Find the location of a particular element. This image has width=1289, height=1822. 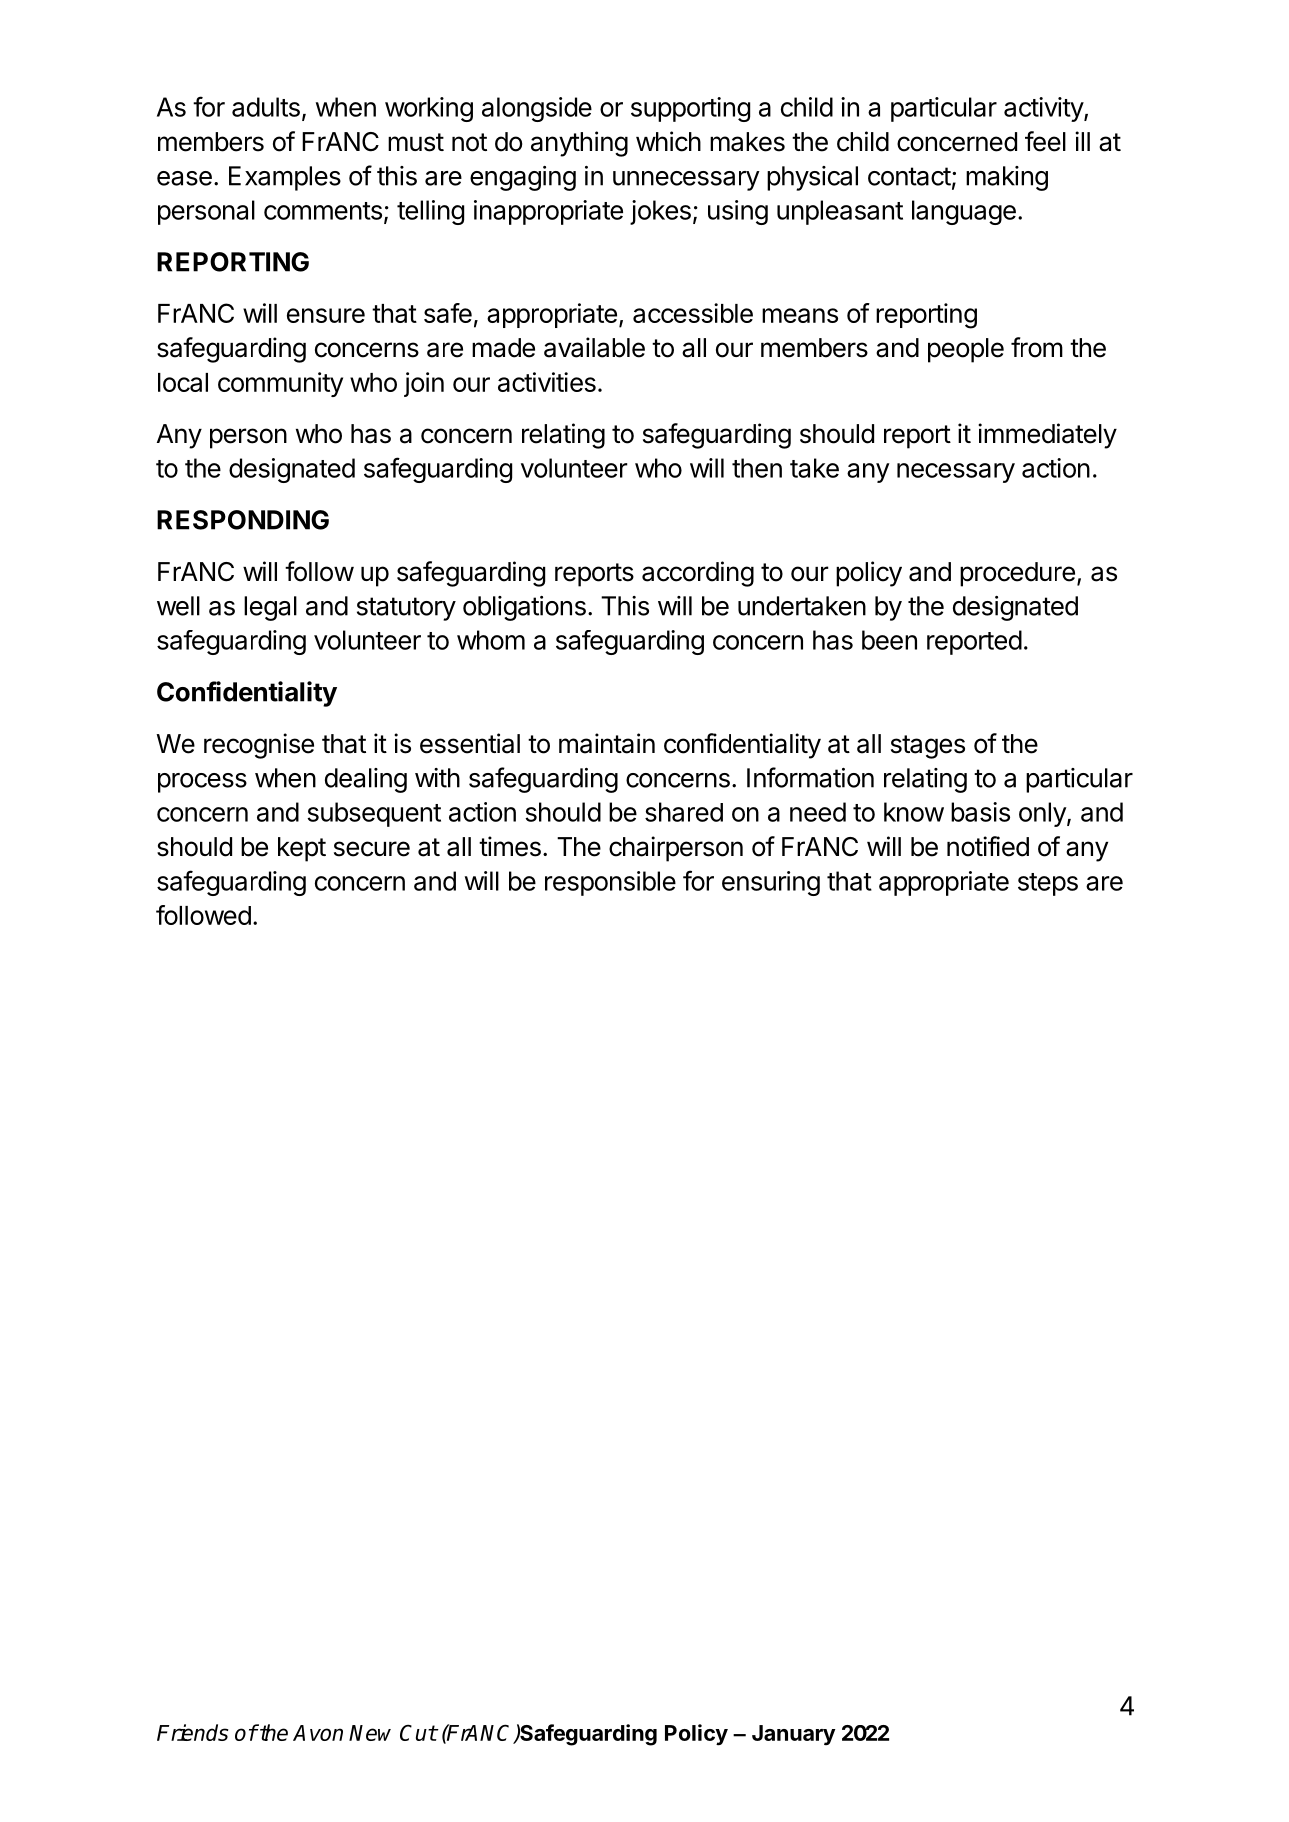

notified is located at coordinates (988, 846).
